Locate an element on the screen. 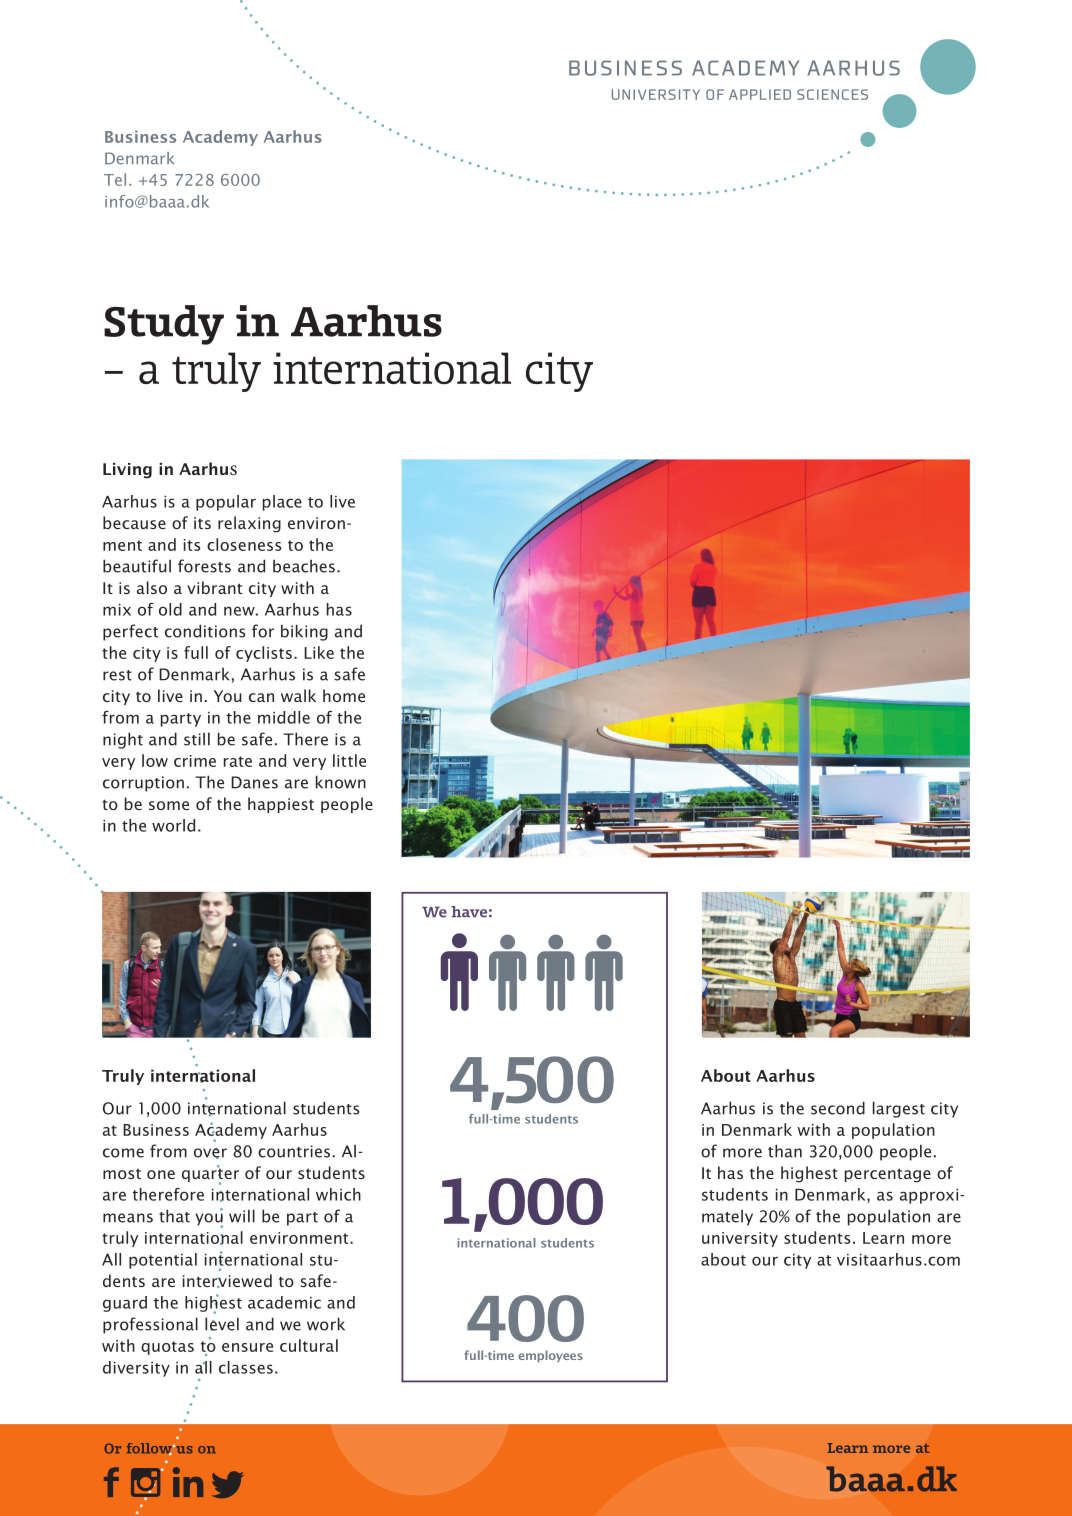 The image size is (1072, 1516). second is located at coordinates (838, 1108).
